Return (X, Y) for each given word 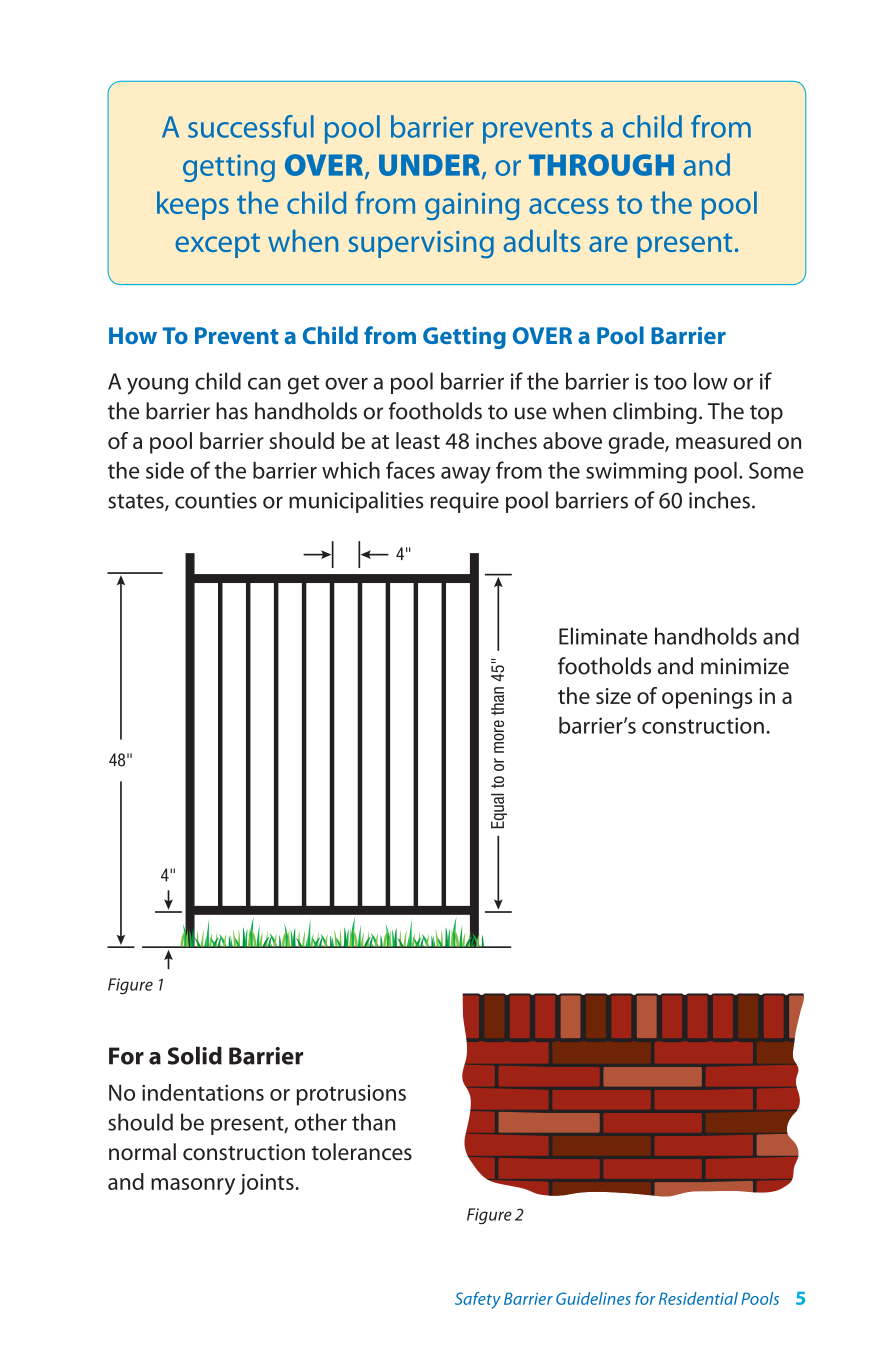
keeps (193, 205)
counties (216, 500)
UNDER (431, 166)
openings (707, 698)
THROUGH (601, 165)
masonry (193, 1186)
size (613, 696)
